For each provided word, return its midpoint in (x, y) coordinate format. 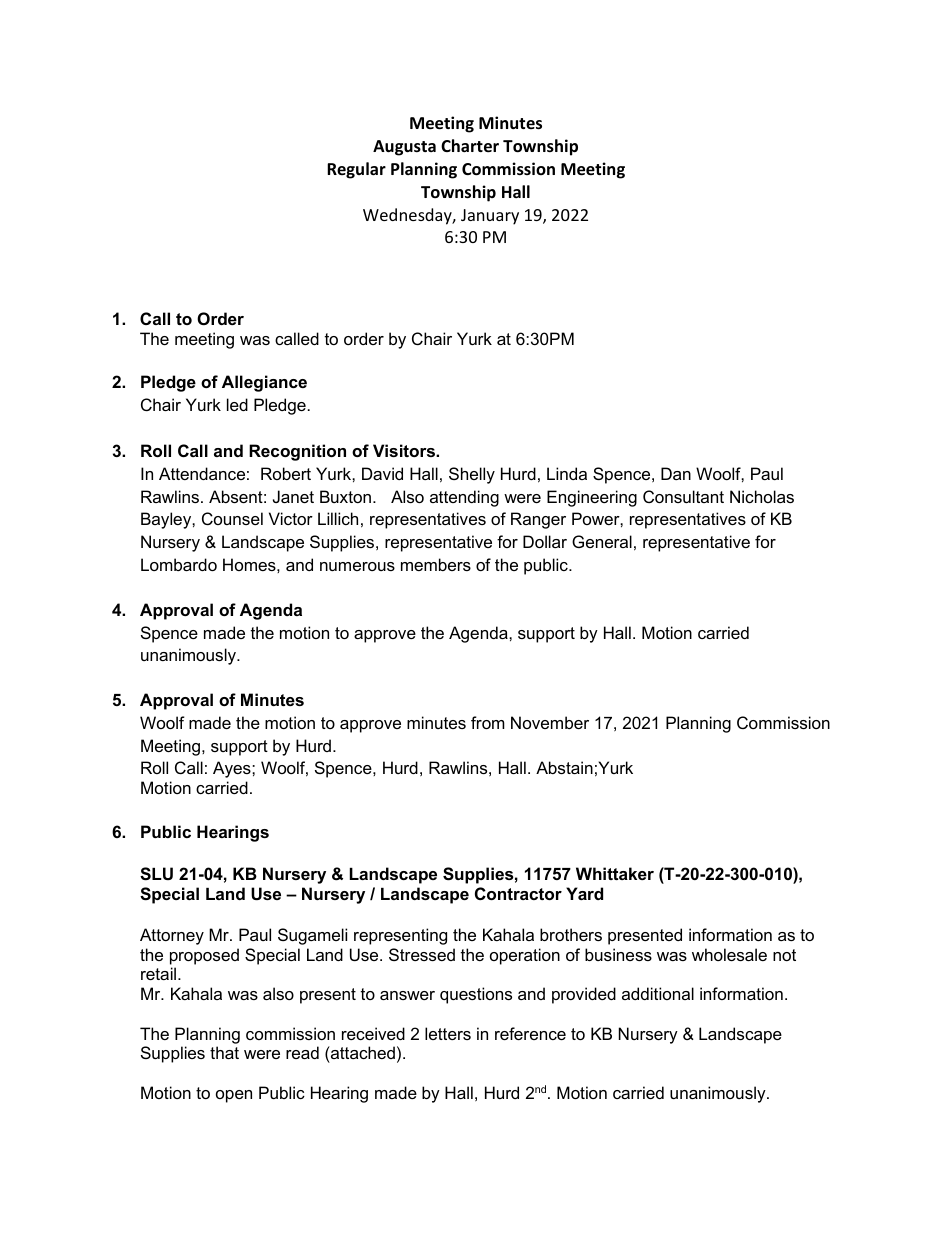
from (488, 722)
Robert (286, 473)
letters (448, 1033)
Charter (470, 146)
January (490, 217)
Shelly (472, 475)
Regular (356, 170)
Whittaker (615, 873)
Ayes (233, 769)
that (224, 1052)
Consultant (683, 496)
